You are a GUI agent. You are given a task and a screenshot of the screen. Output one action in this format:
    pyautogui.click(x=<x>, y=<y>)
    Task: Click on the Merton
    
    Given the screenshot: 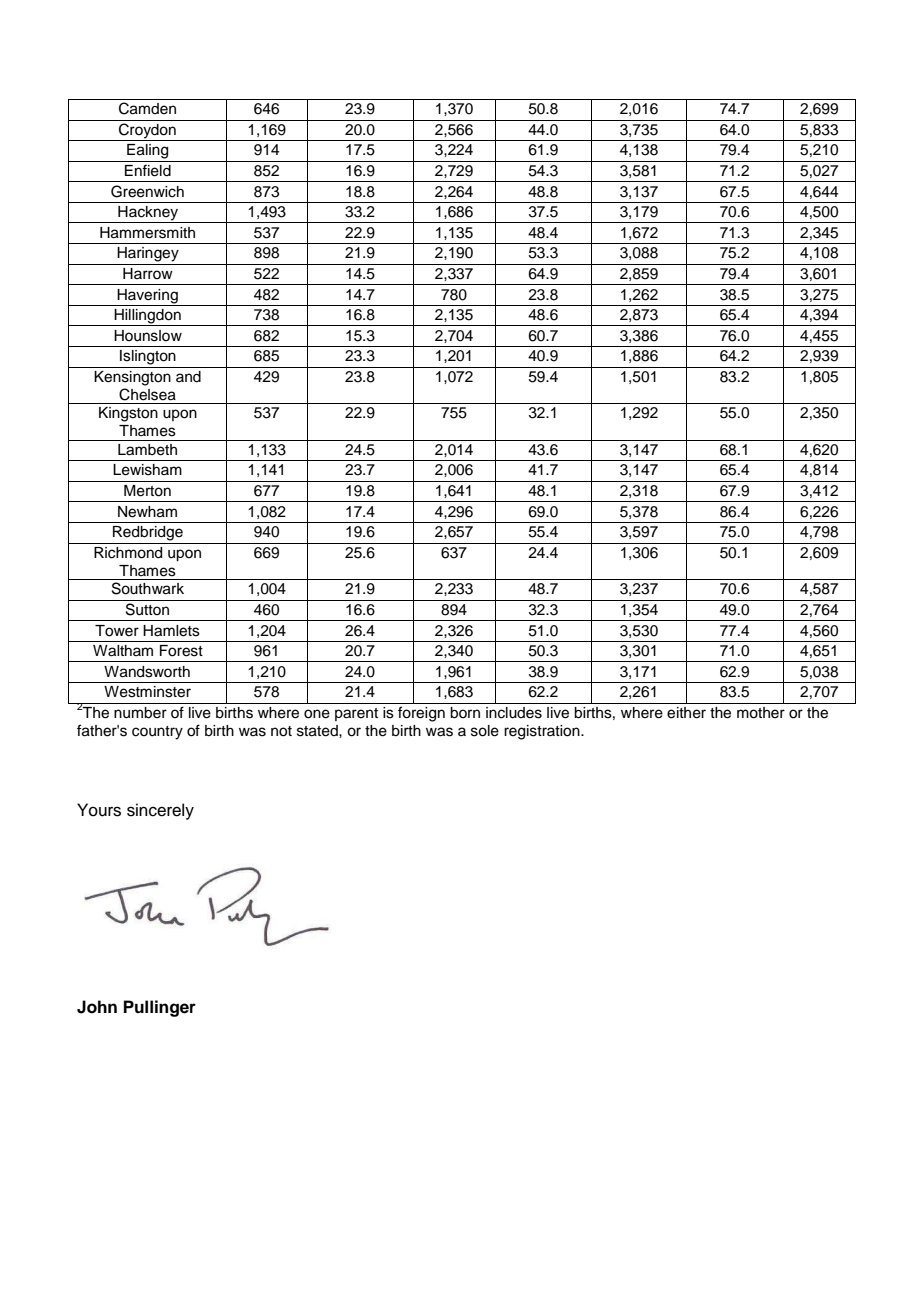 What is the action you would take?
    pyautogui.click(x=147, y=491)
